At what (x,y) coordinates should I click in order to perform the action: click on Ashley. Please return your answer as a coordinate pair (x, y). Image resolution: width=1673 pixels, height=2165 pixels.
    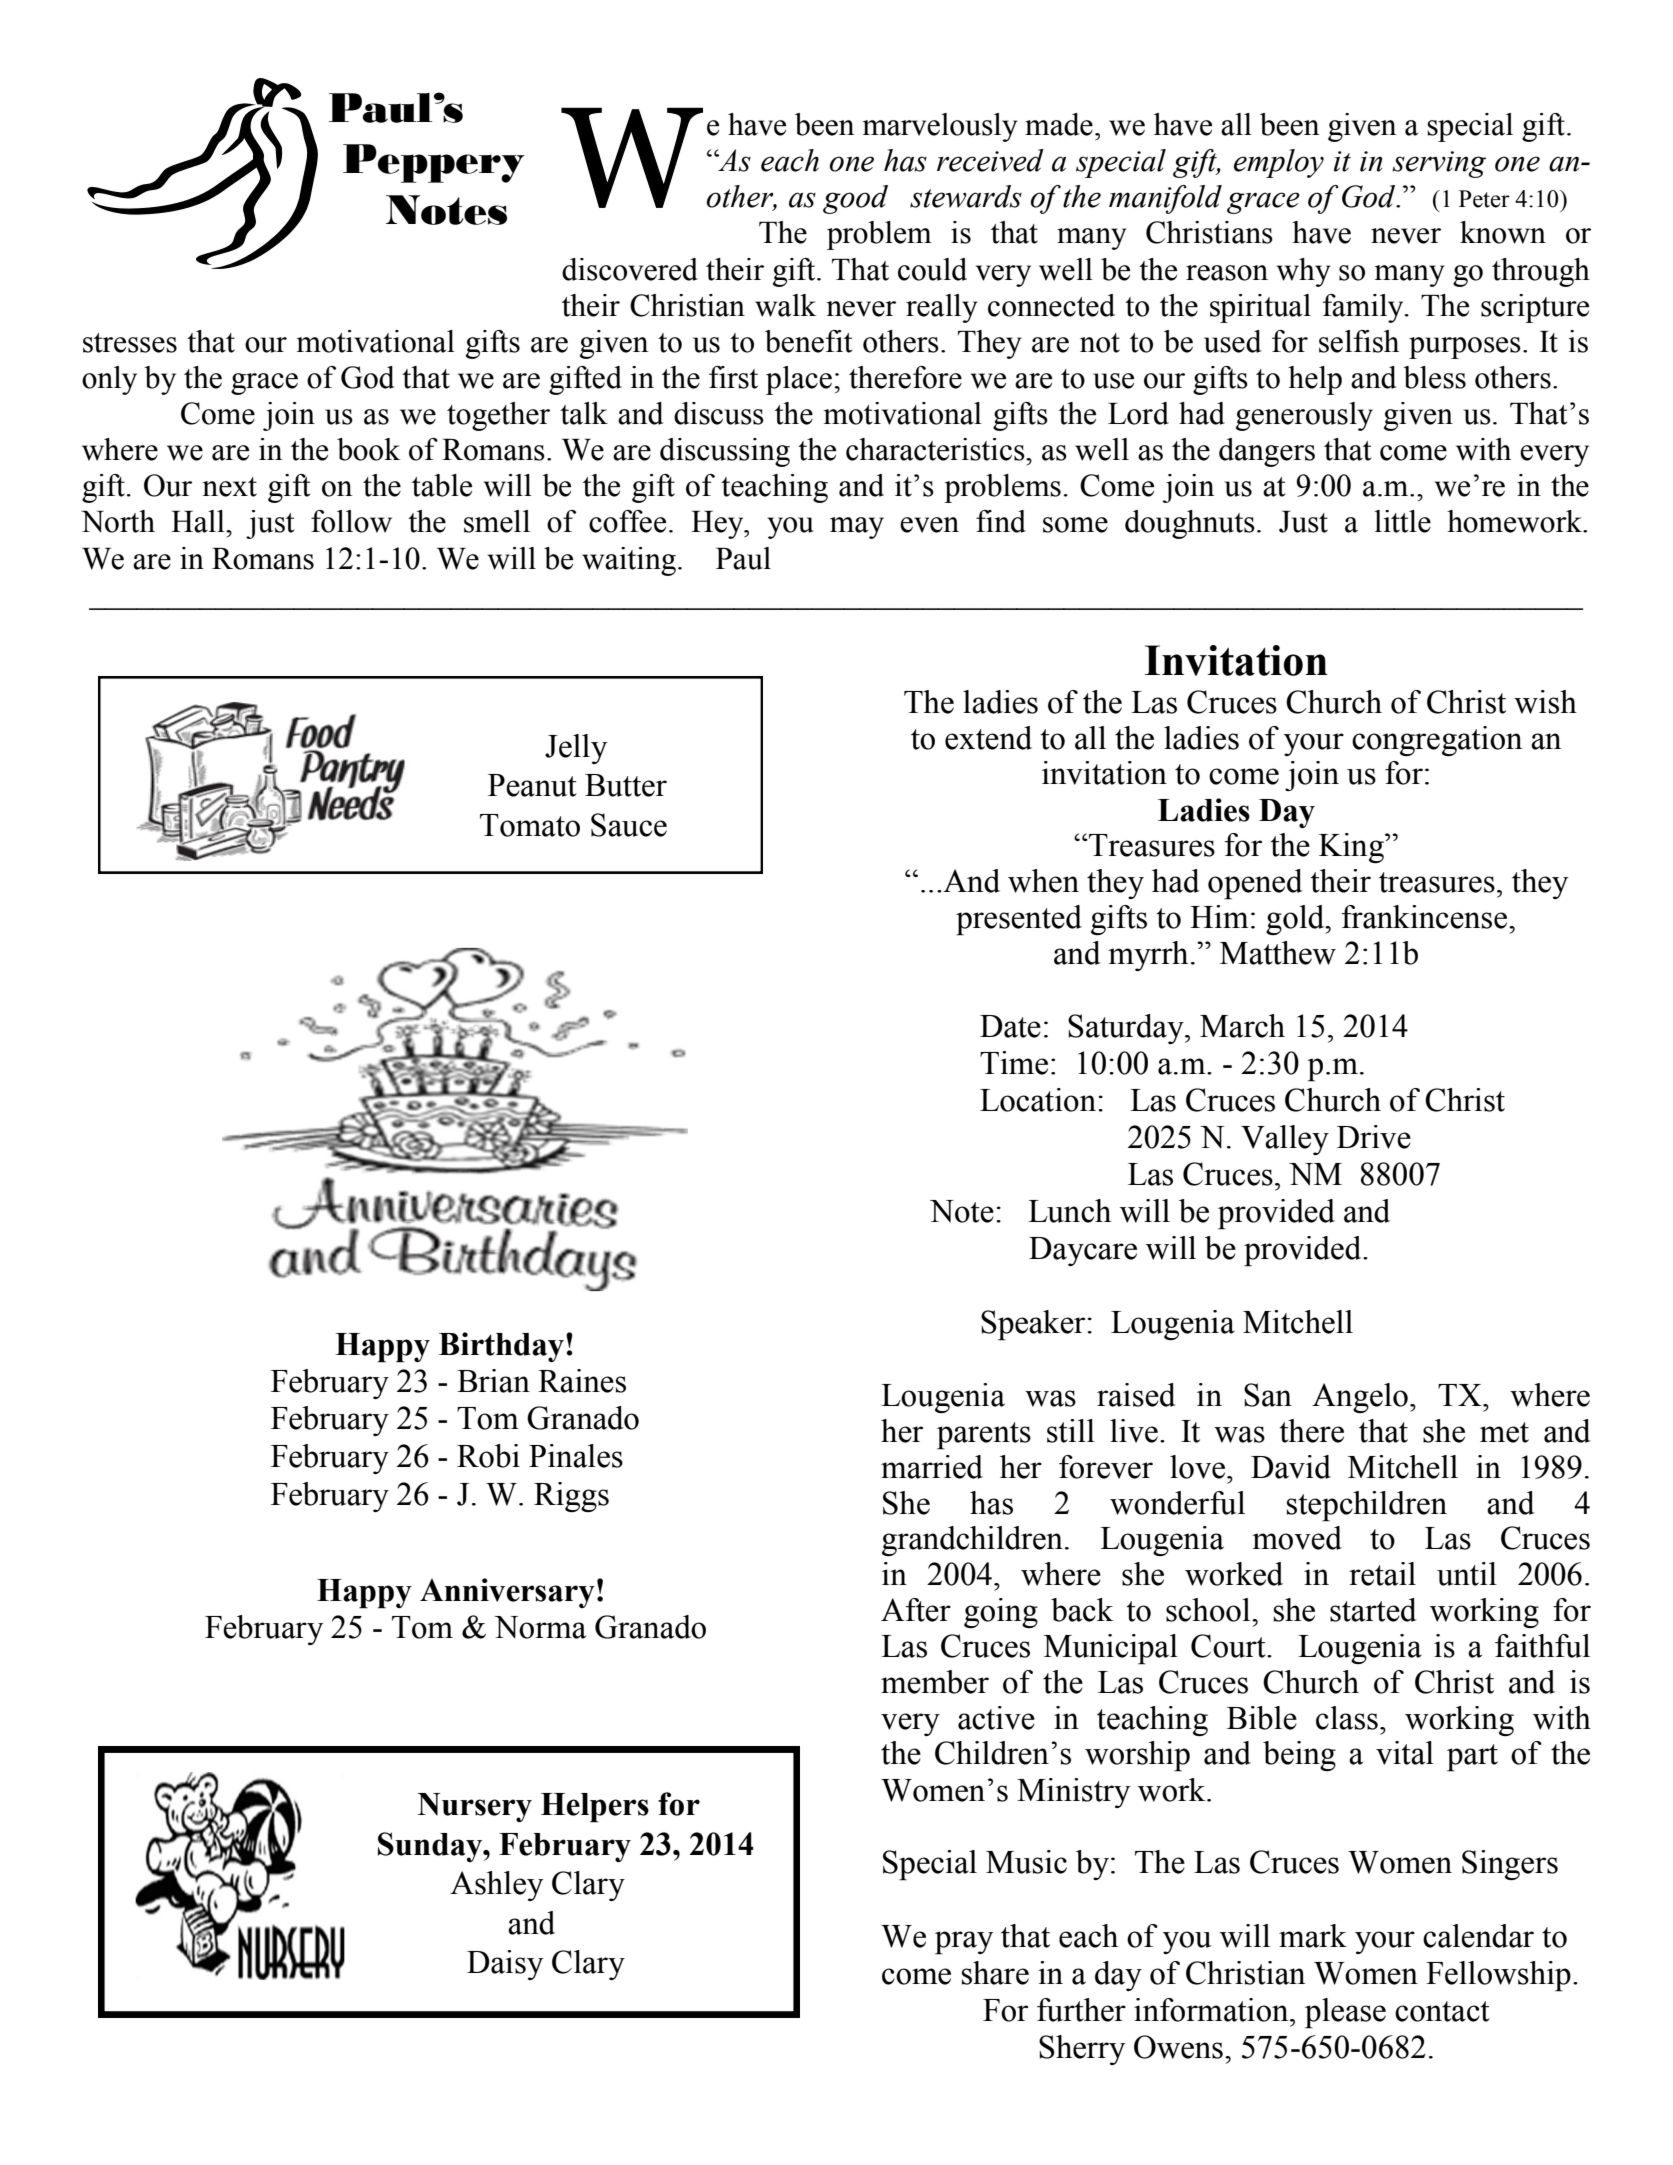
    Looking at the image, I should click on (496, 1886).
